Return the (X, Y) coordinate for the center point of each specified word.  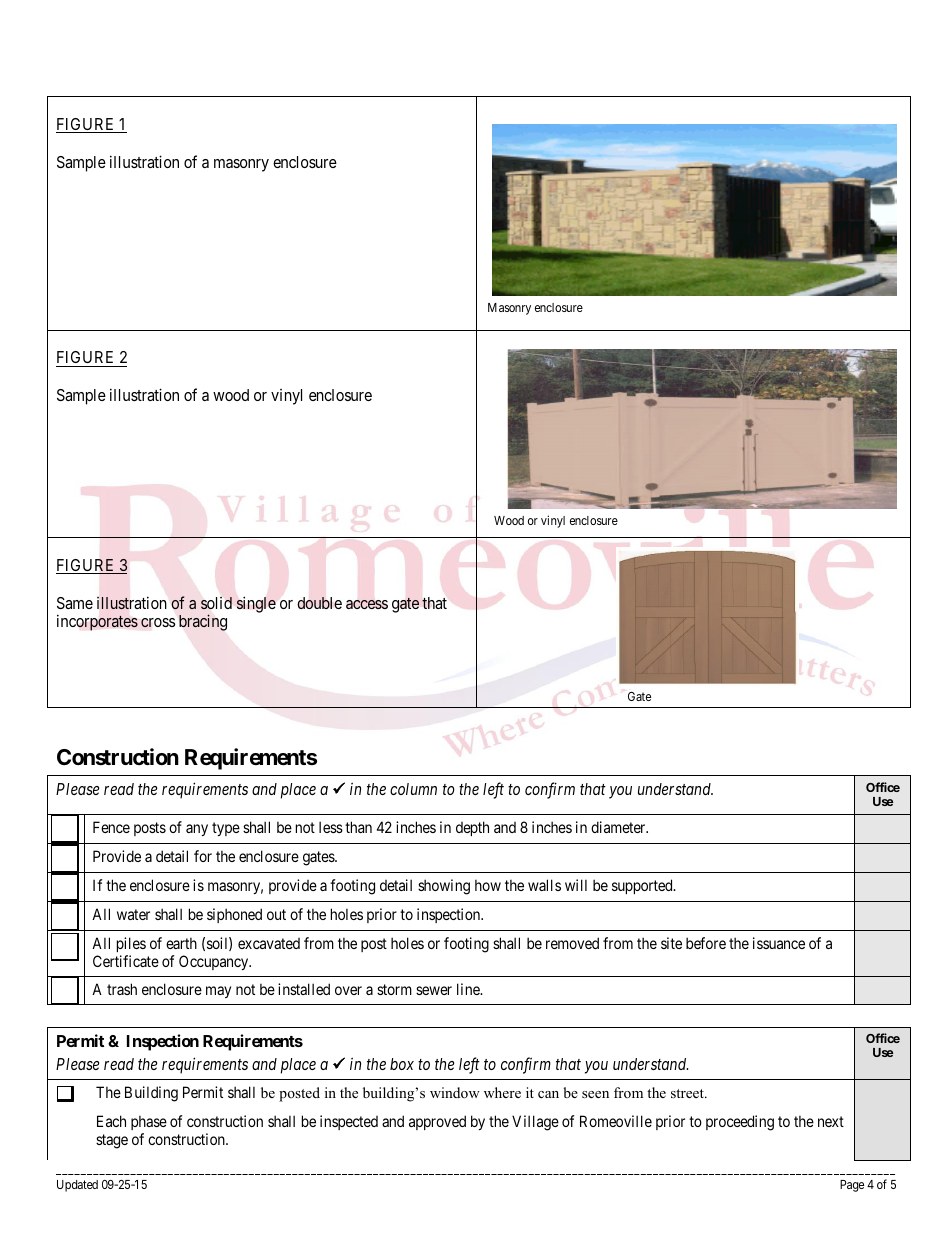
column (413, 789)
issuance (779, 943)
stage (112, 1141)
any (197, 830)
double (319, 603)
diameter (619, 827)
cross (158, 623)
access (367, 604)
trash (122, 989)
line (469, 989)
